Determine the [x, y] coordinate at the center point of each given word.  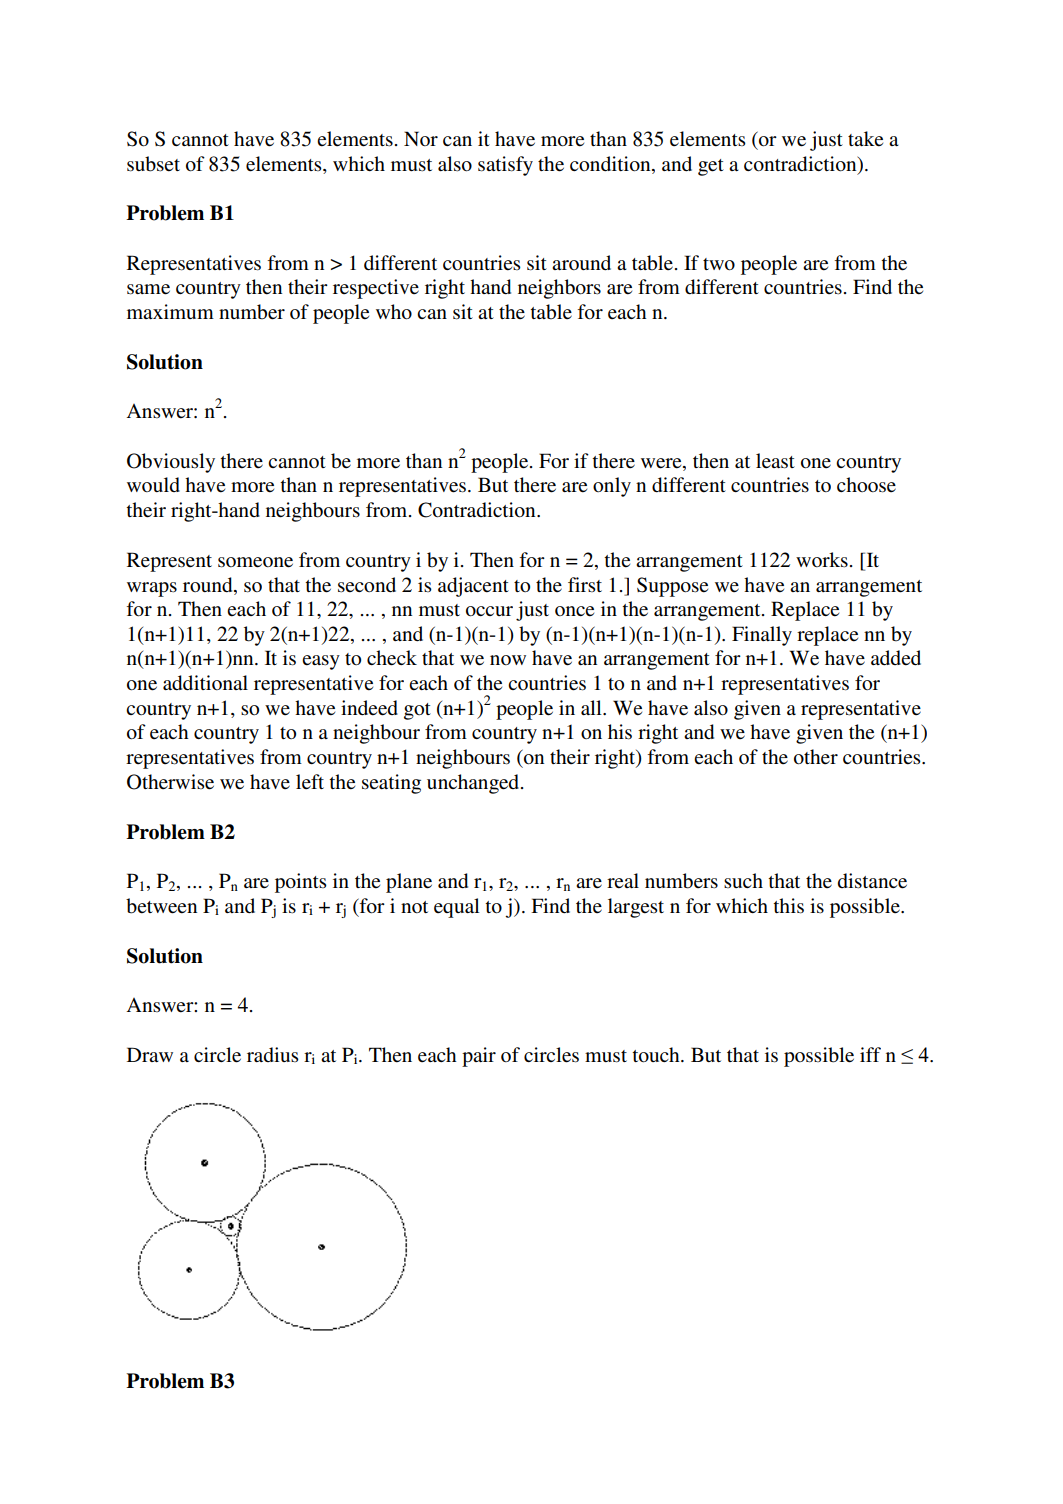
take [865, 139]
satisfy [505, 166]
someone [255, 562]
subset [153, 164]
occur [489, 611]
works [822, 560]
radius [273, 1054]
